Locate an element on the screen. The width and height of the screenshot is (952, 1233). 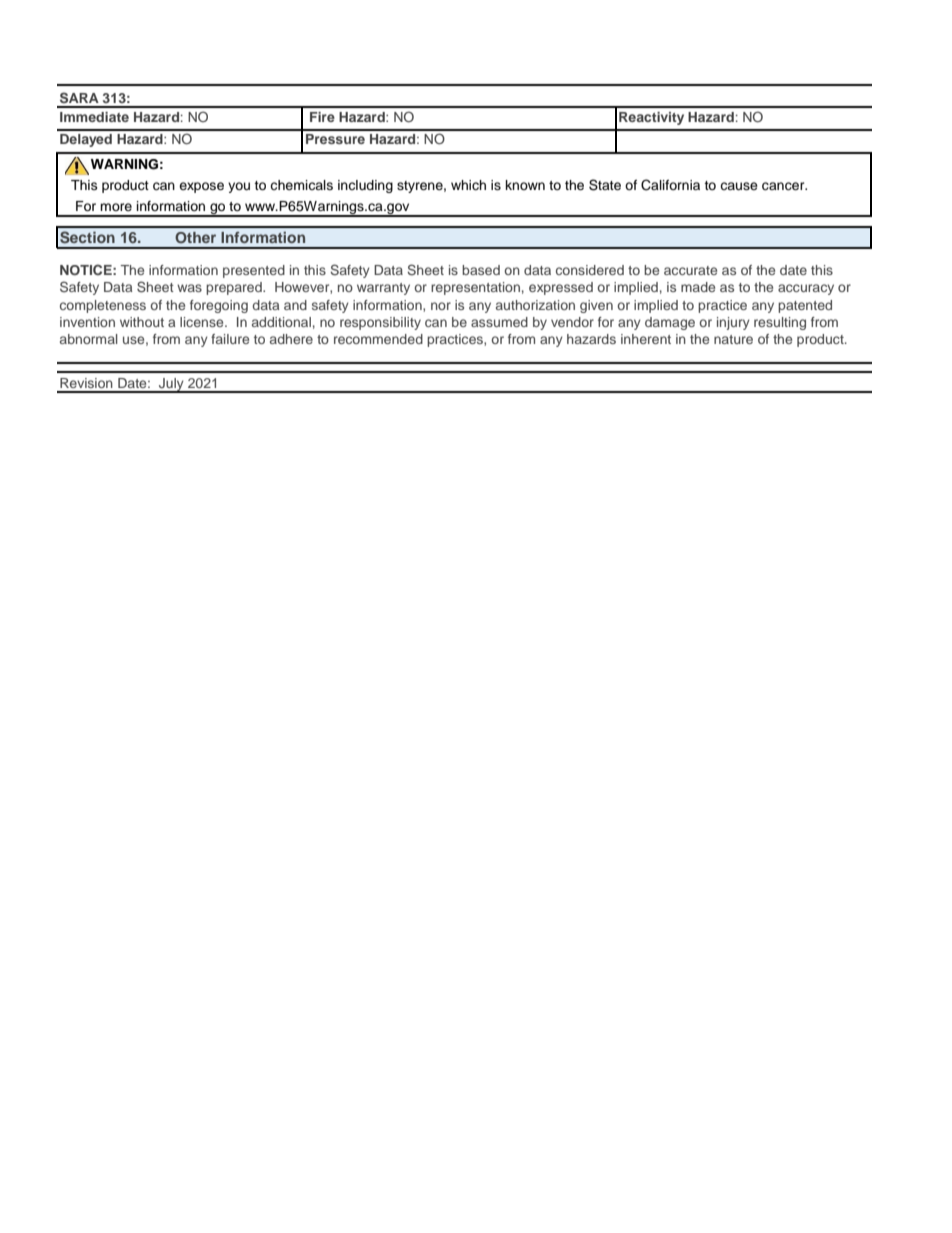
expose is located at coordinates (201, 187).
